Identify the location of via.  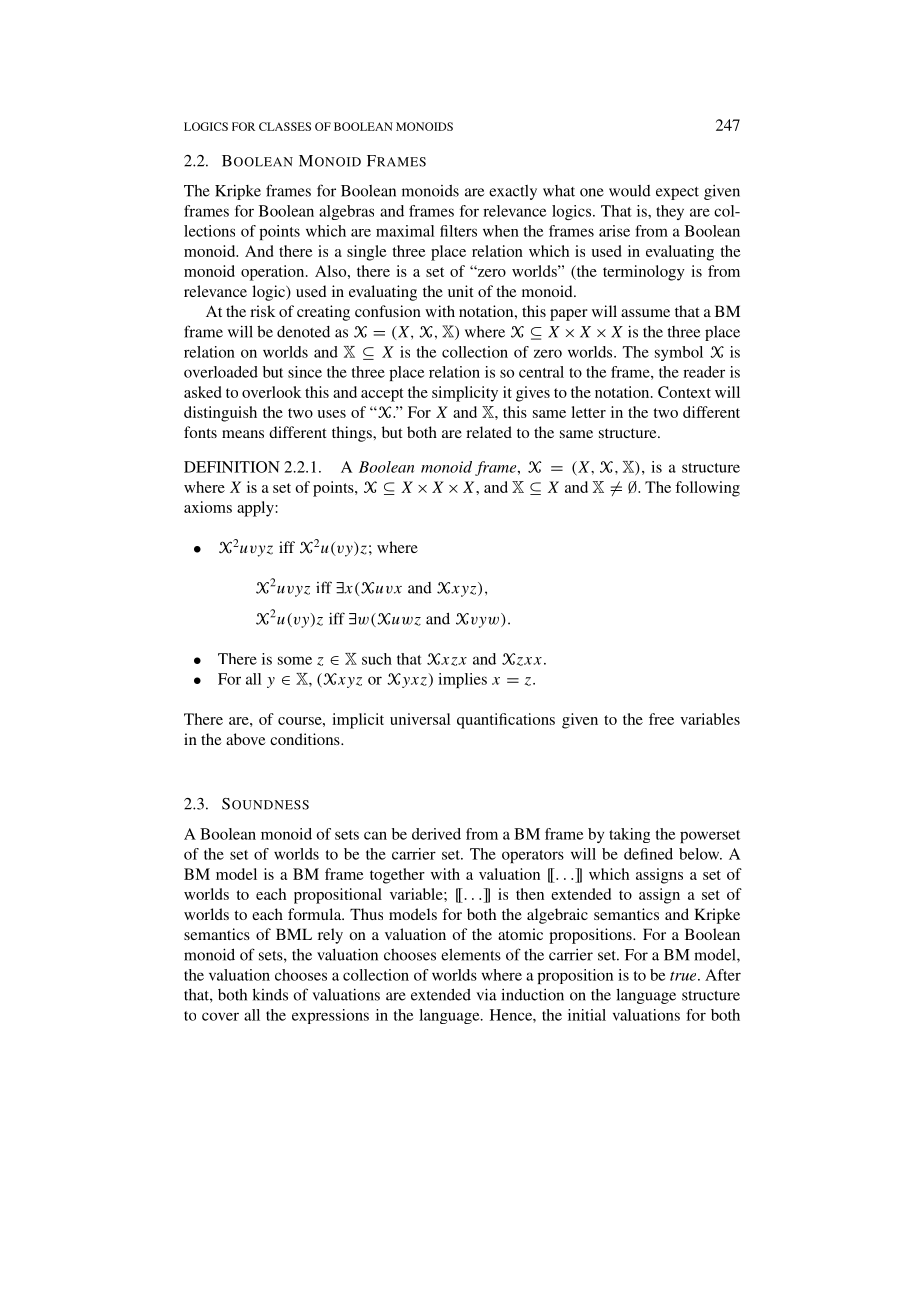
(486, 994).
